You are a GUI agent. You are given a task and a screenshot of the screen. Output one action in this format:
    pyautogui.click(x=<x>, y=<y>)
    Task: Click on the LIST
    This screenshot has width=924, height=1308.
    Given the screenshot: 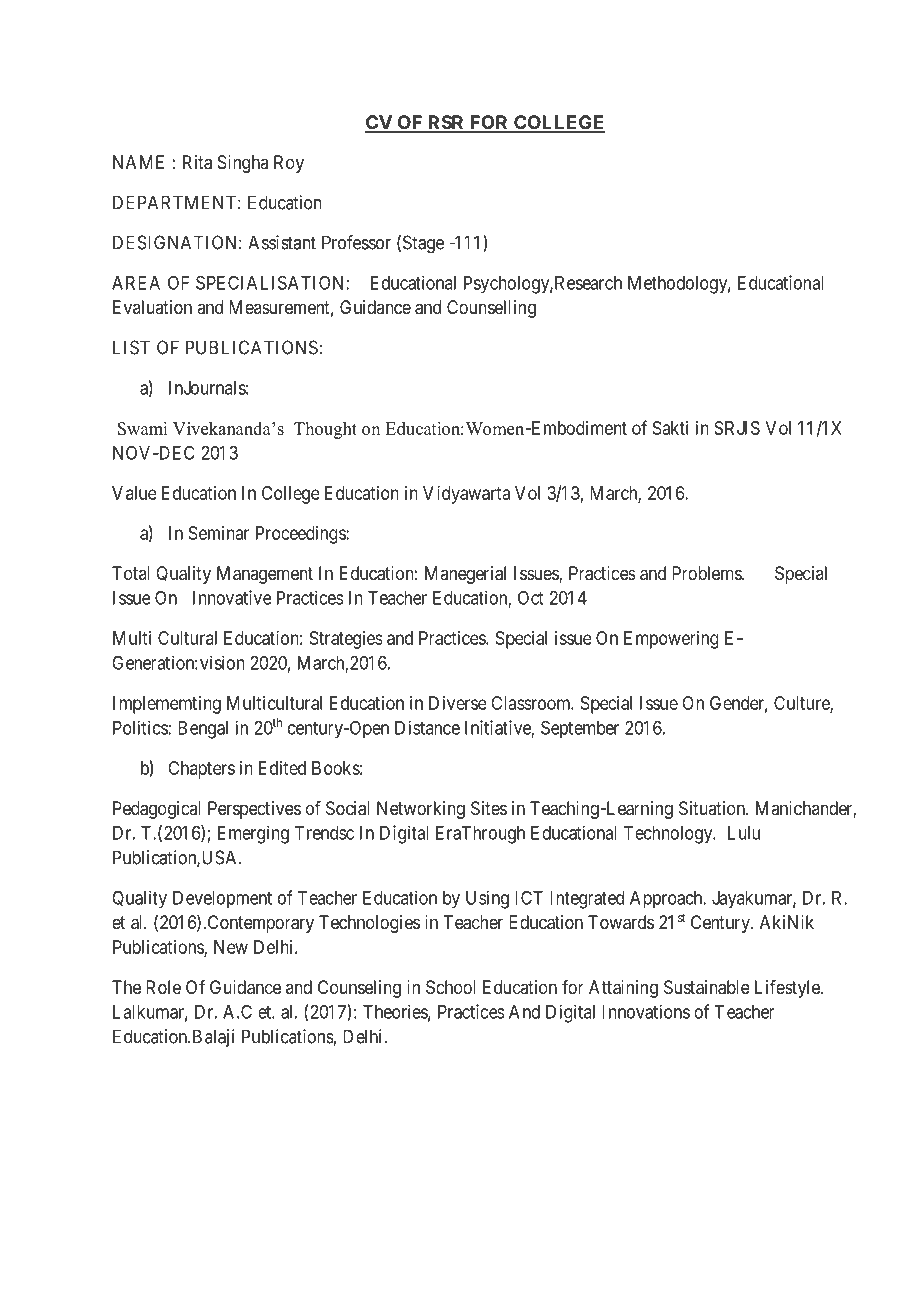 What is the action you would take?
    pyautogui.click(x=131, y=347)
